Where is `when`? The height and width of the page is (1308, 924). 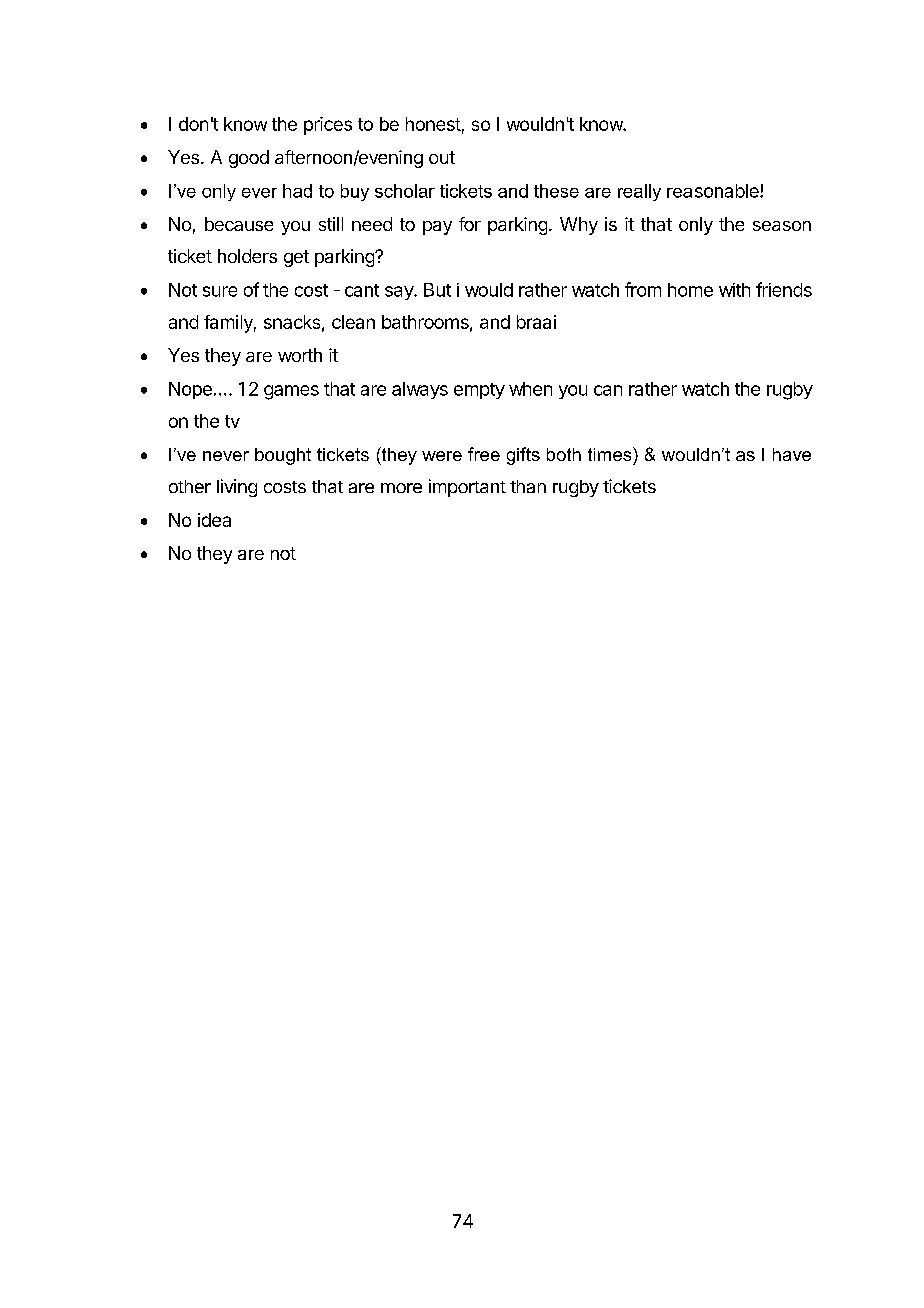 when is located at coordinates (530, 389).
